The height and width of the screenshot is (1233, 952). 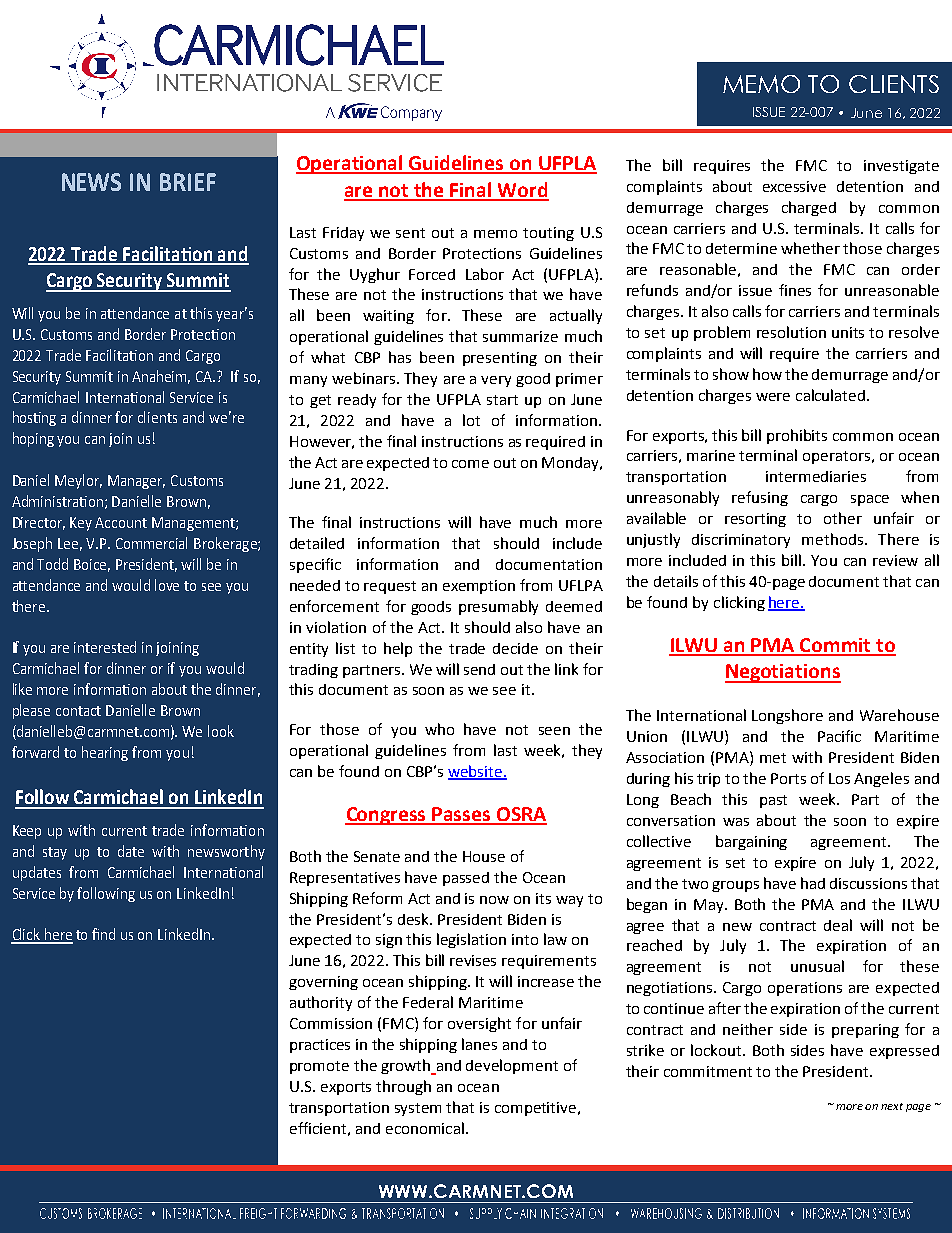 What do you see at coordinates (522, 191) in the screenshot?
I see `Word` at bounding box center [522, 191].
